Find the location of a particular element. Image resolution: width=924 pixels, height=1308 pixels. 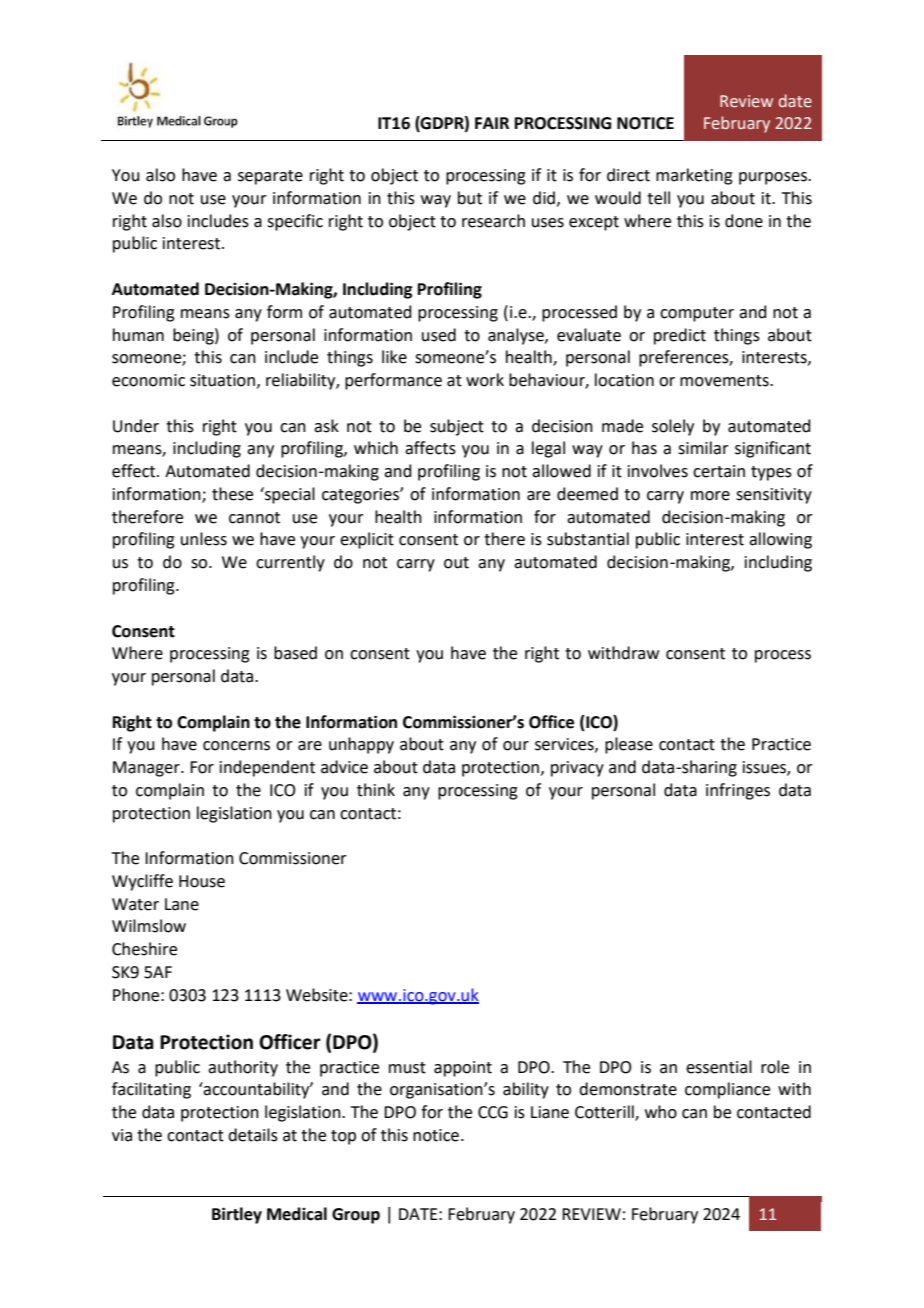

Lane is located at coordinates (182, 904).
